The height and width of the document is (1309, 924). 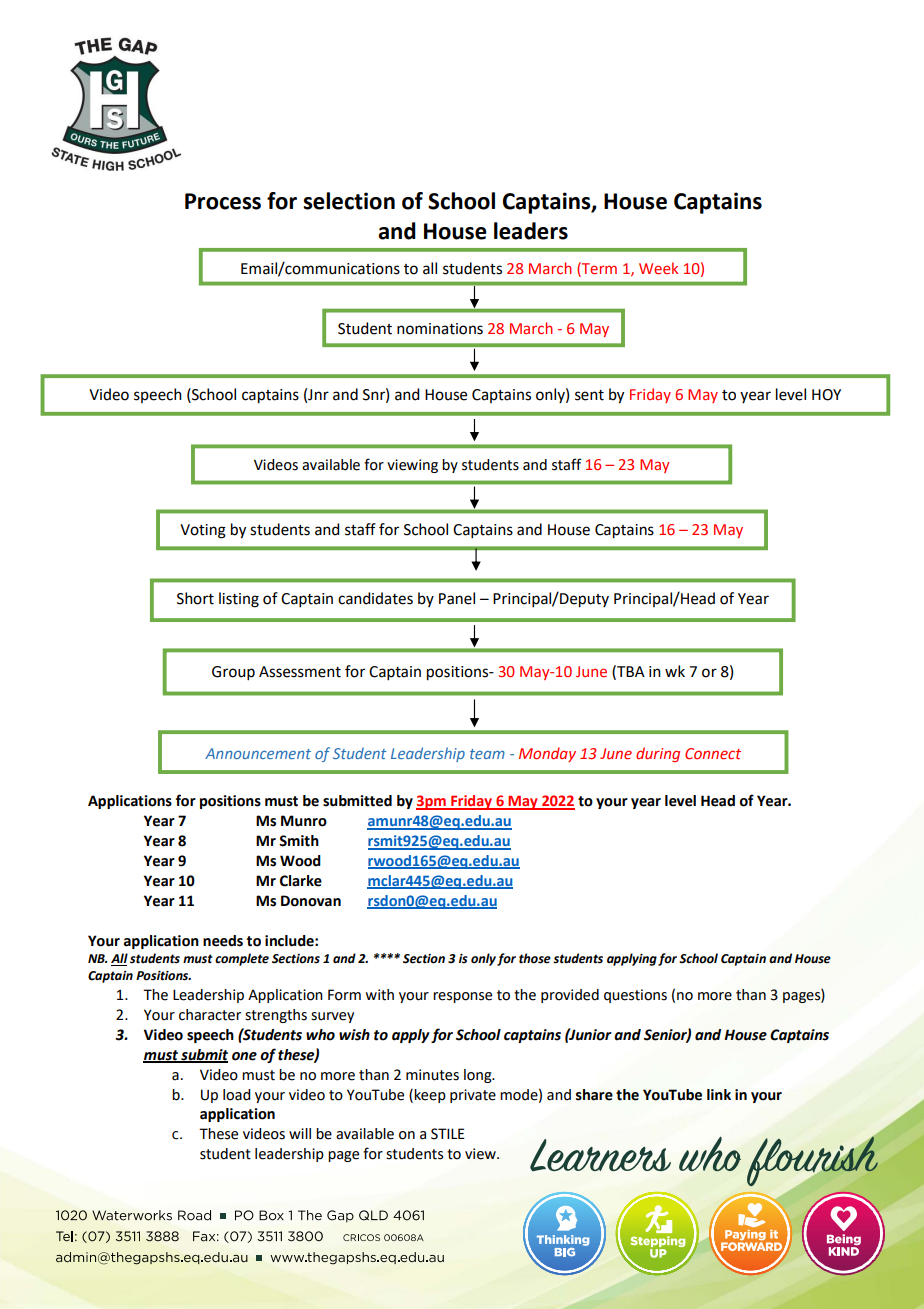 What do you see at coordinates (457, 598) in the document?
I see `Panel` at bounding box center [457, 598].
